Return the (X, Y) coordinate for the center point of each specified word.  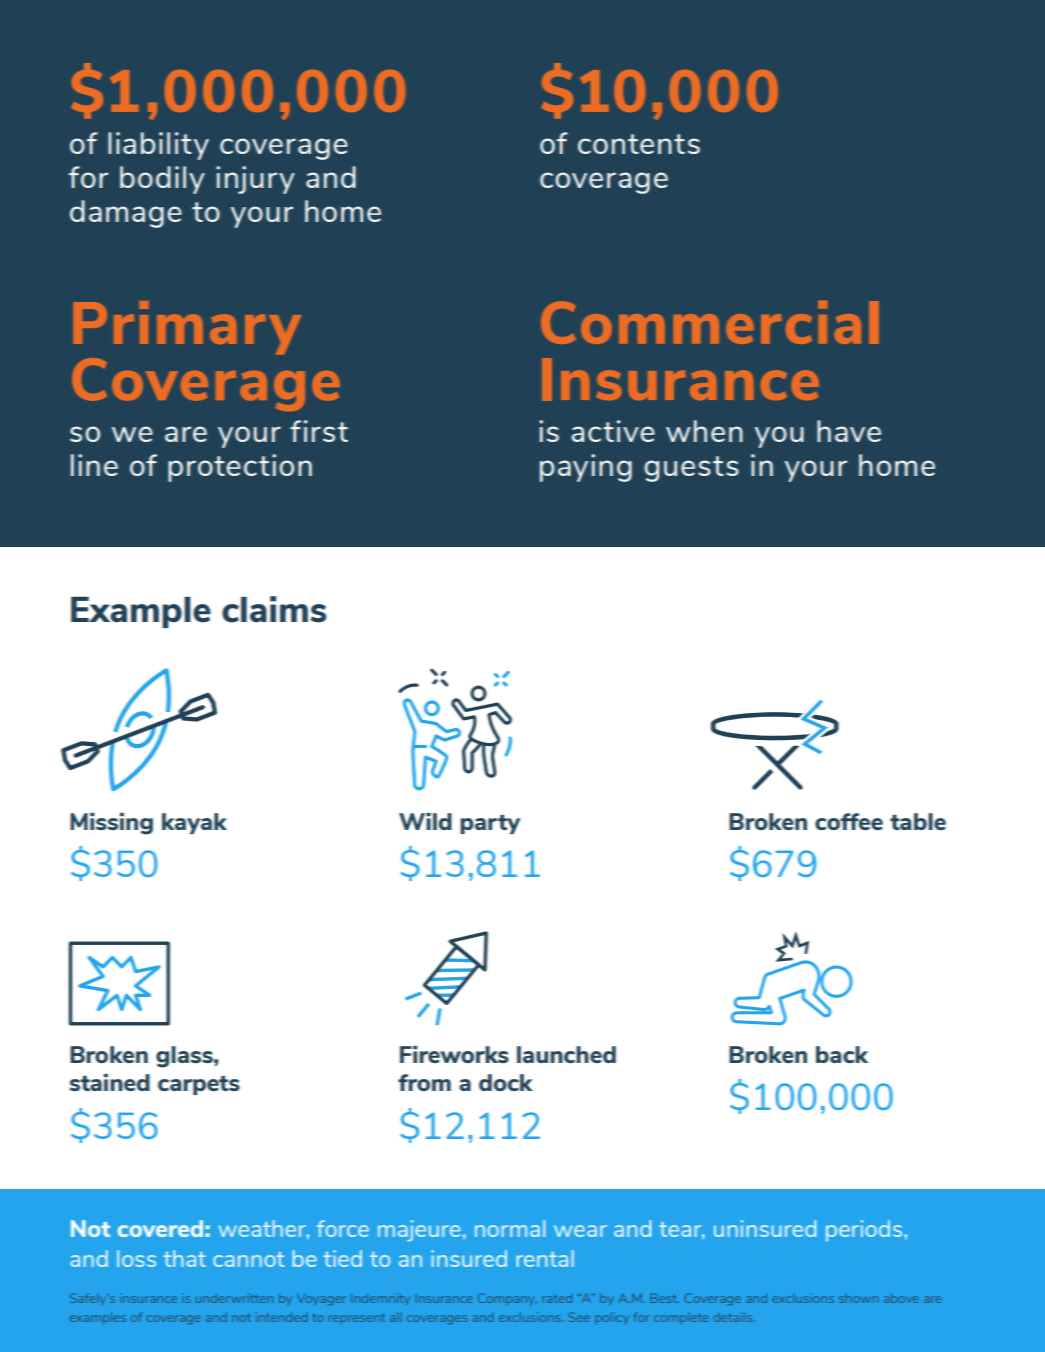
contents (639, 144)
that (185, 1258)
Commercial (710, 322)
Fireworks (454, 1054)
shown (858, 1298)
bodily (162, 180)
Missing (111, 824)
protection (240, 468)
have (849, 431)
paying (586, 468)
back (842, 1054)
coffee (849, 821)
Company (507, 1299)
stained (109, 1082)
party (490, 824)
